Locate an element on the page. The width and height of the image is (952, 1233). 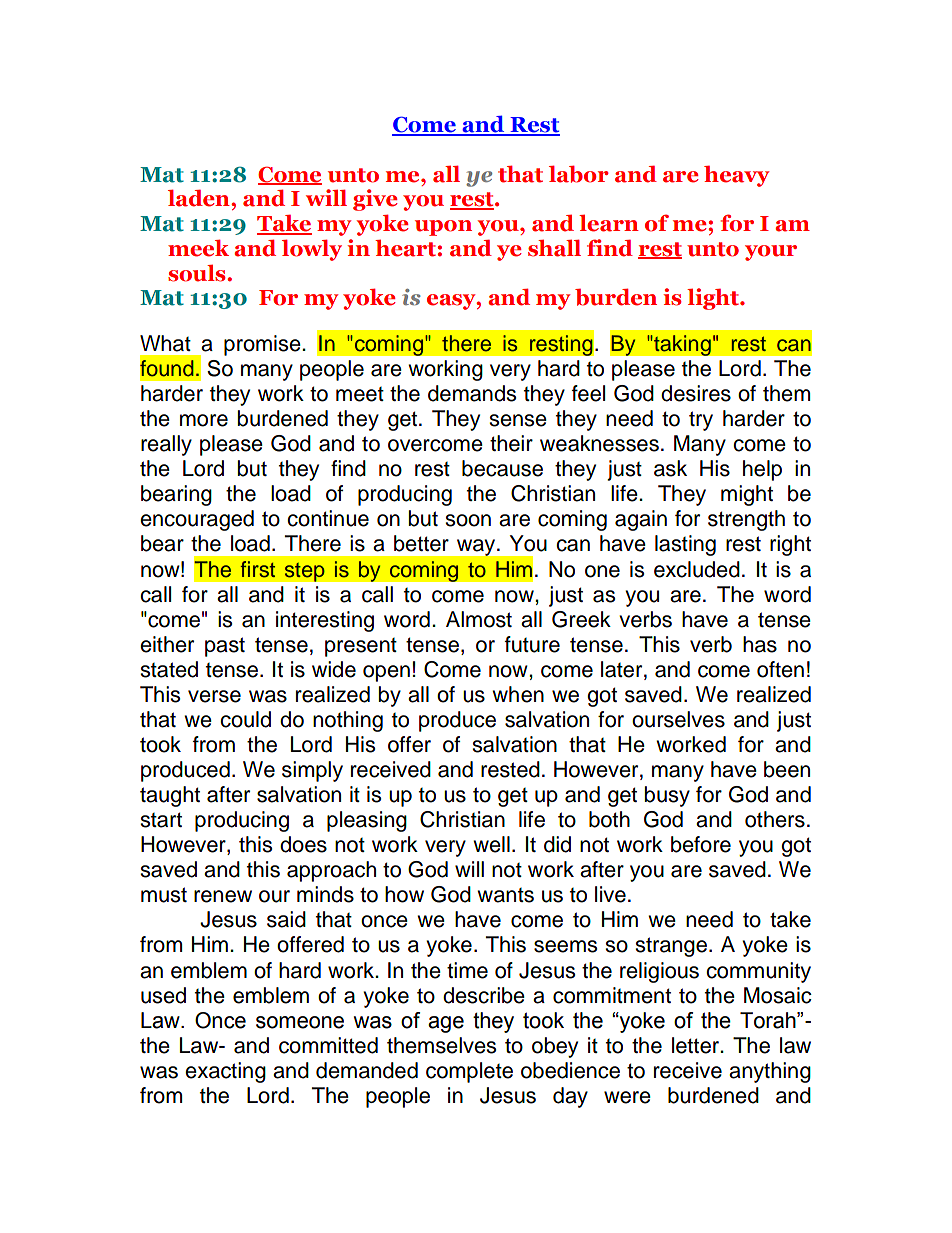
Almost is located at coordinates (479, 619).
